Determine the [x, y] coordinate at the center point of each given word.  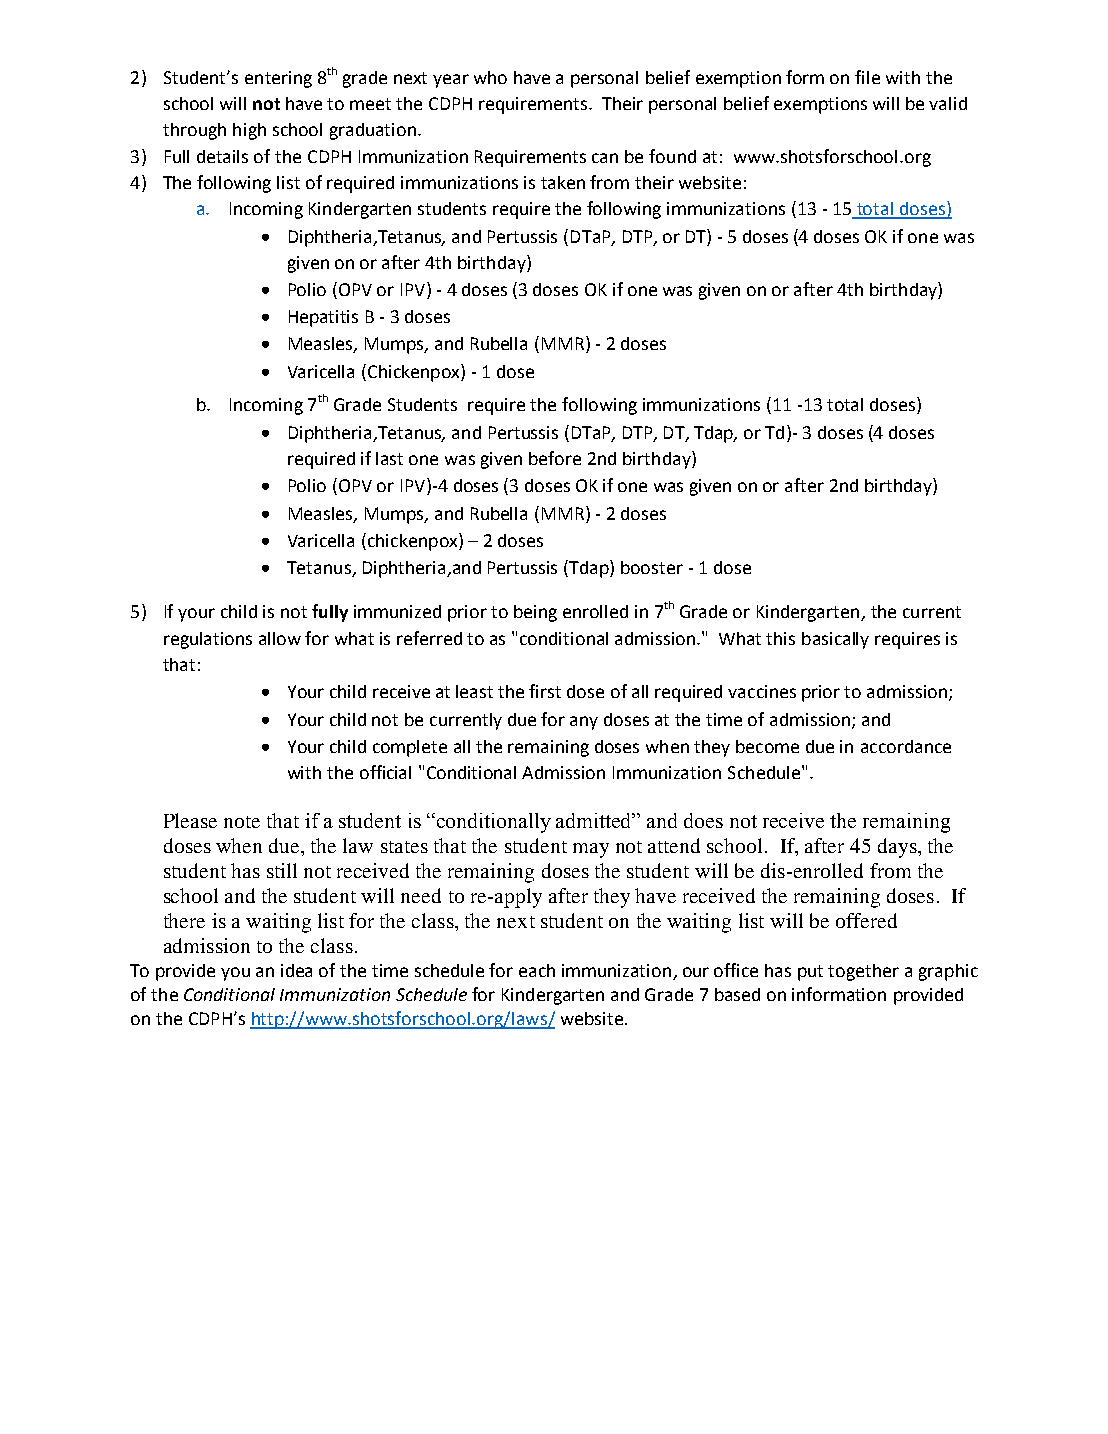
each [537, 970]
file [867, 77]
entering [278, 79]
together [863, 972]
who [490, 77]
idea [296, 970]
